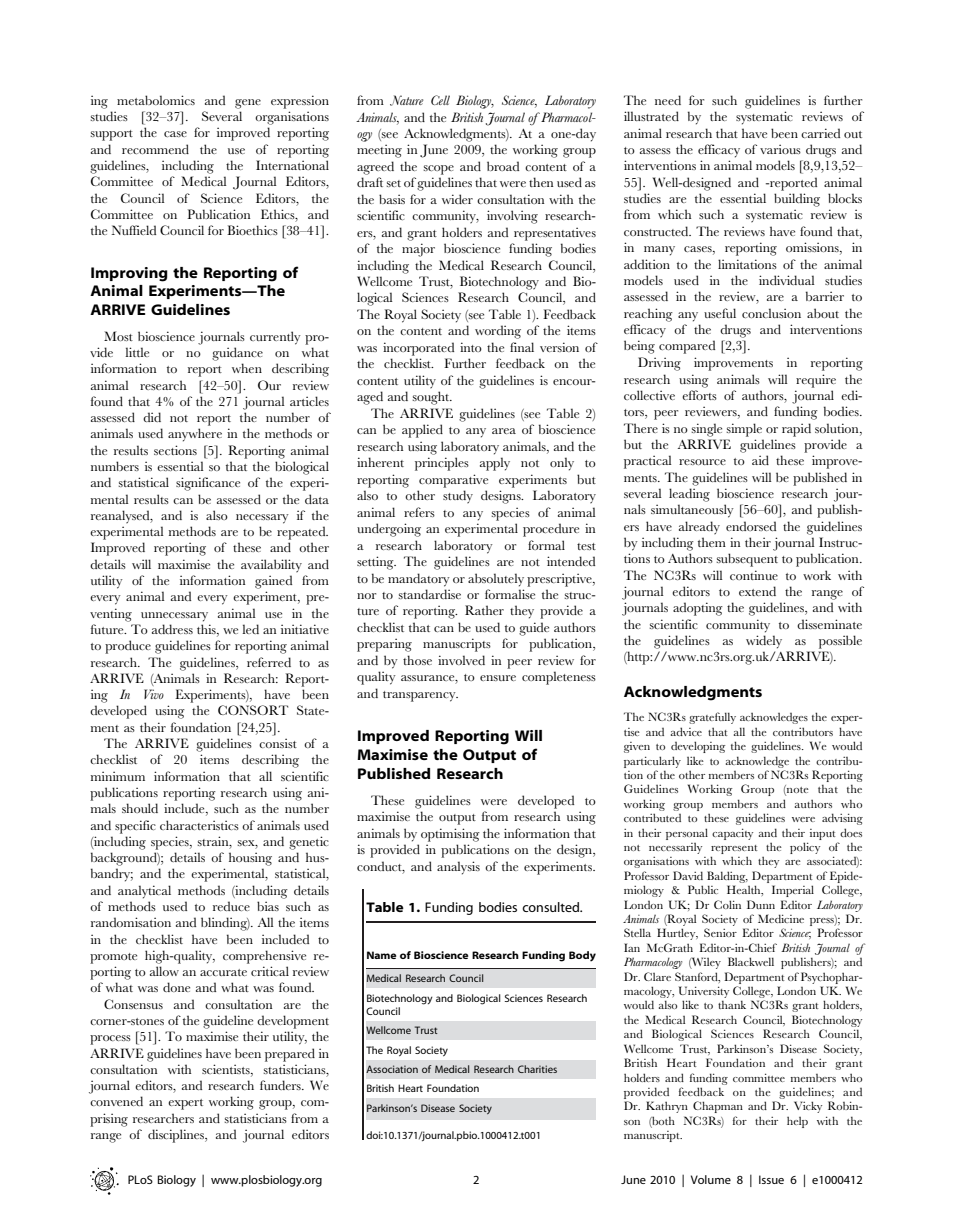 This document has height=1232, width=953. I want to click on aid, so click(760, 460).
